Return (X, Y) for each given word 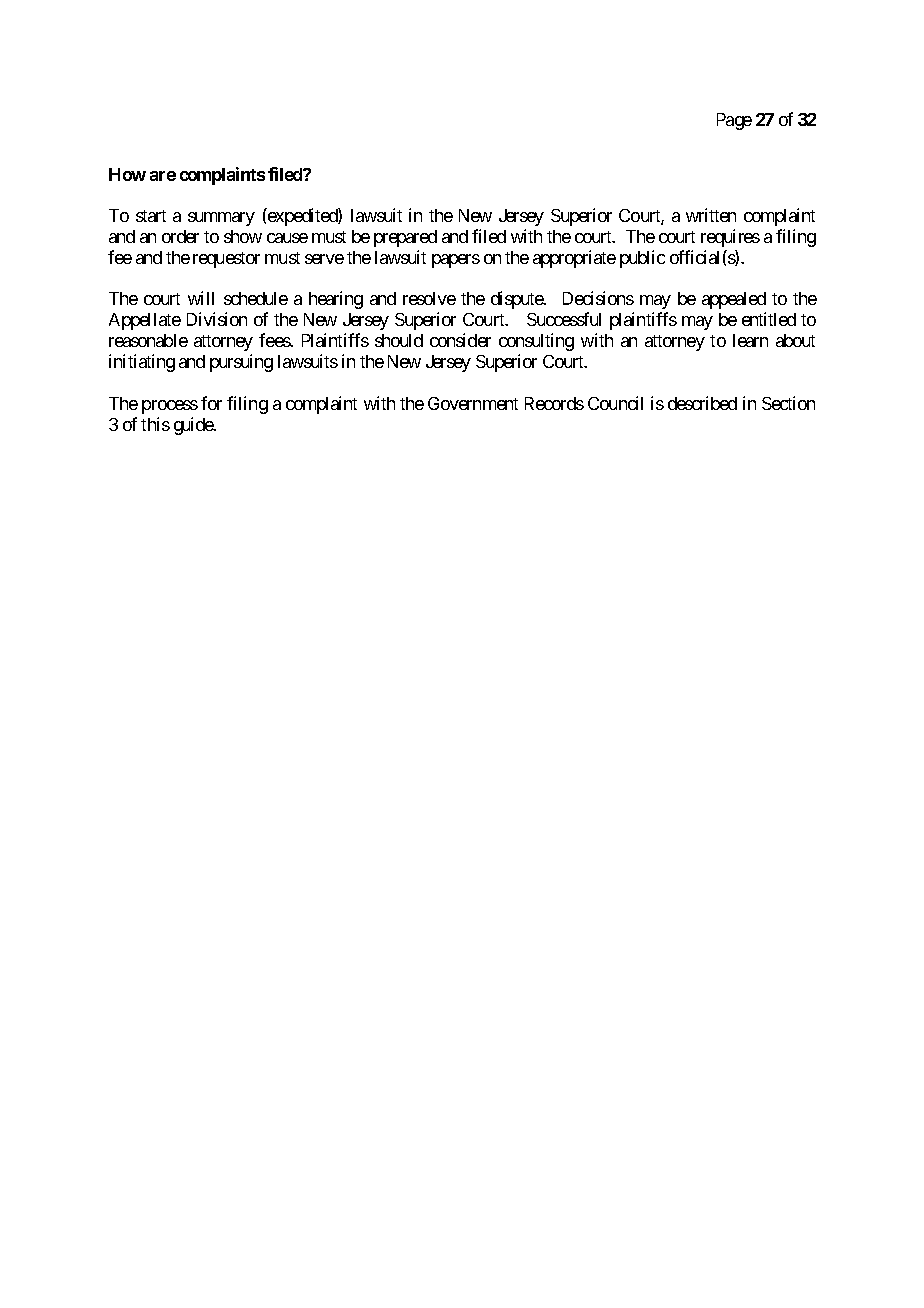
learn (750, 340)
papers (456, 261)
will (201, 298)
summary (221, 219)
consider (460, 340)
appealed (734, 300)
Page (734, 121)
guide (194, 426)
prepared (405, 238)
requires (730, 238)
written (711, 215)
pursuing (241, 363)
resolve (429, 298)
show (243, 236)
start (151, 216)
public (642, 259)
